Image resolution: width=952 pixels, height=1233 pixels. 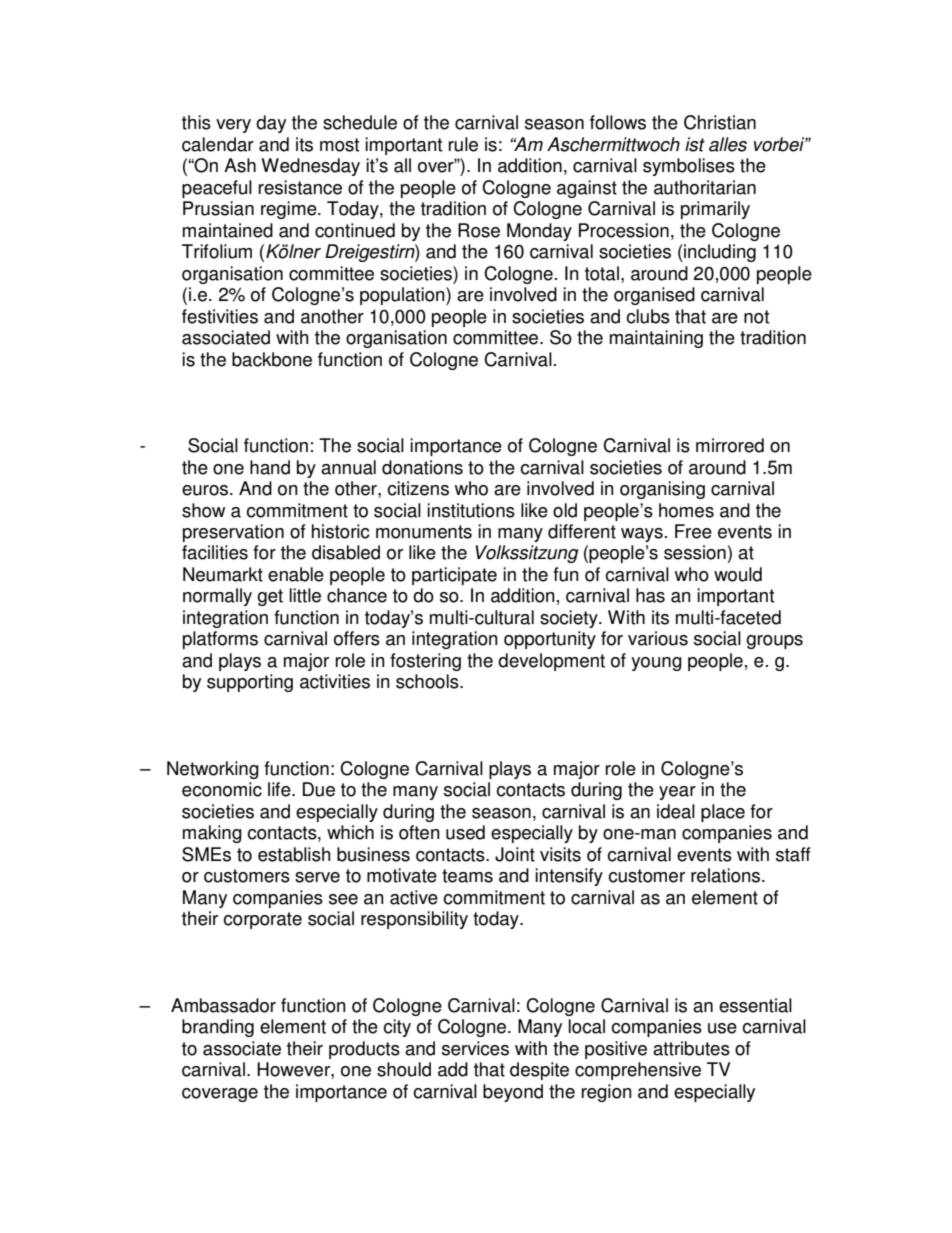 I want to click on rule, so click(x=463, y=144).
